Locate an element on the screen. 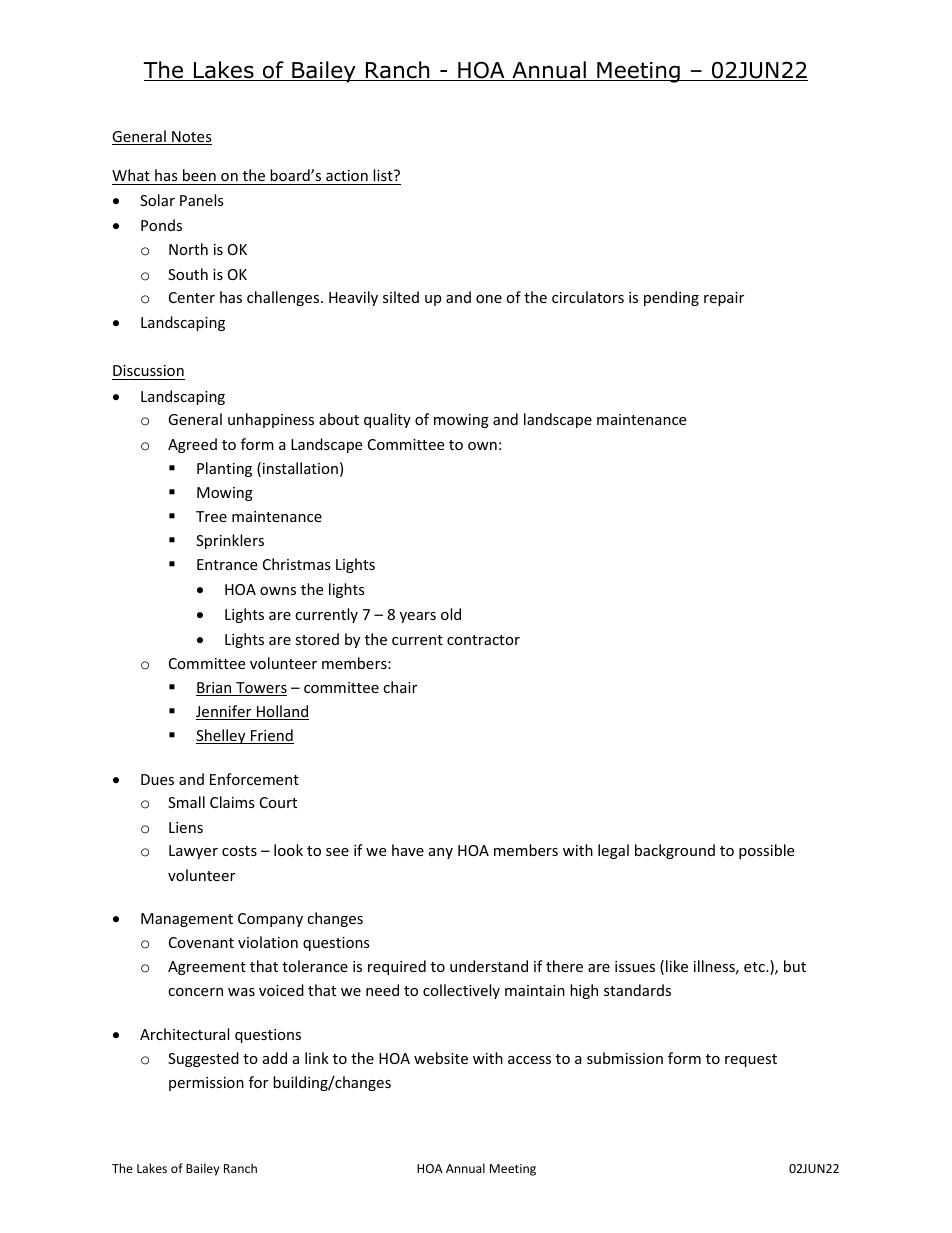 The width and height of the screenshot is (952, 1233). have is located at coordinates (408, 850).
